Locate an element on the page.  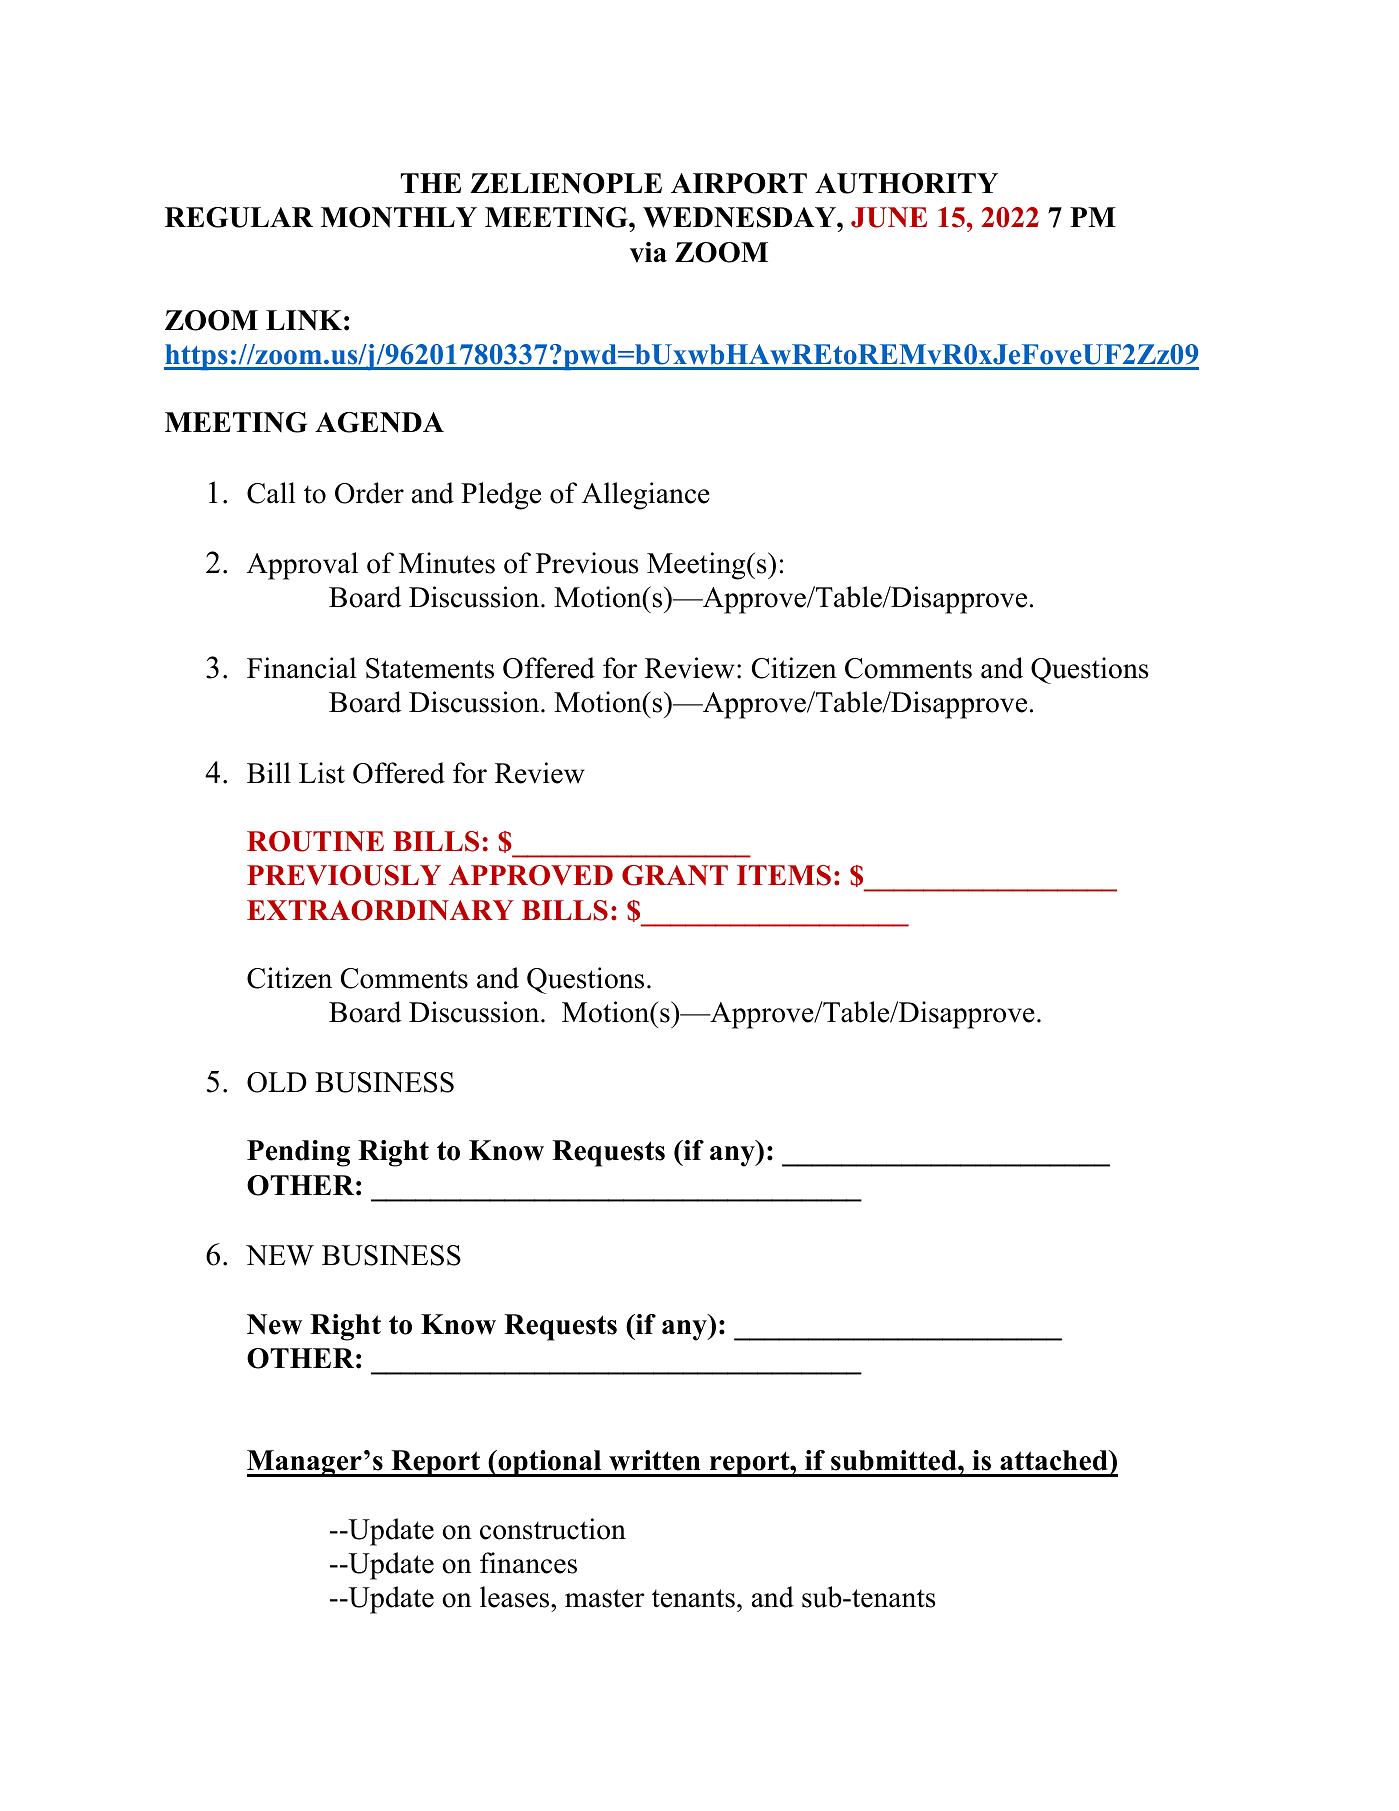
optional is located at coordinates (550, 1463).
